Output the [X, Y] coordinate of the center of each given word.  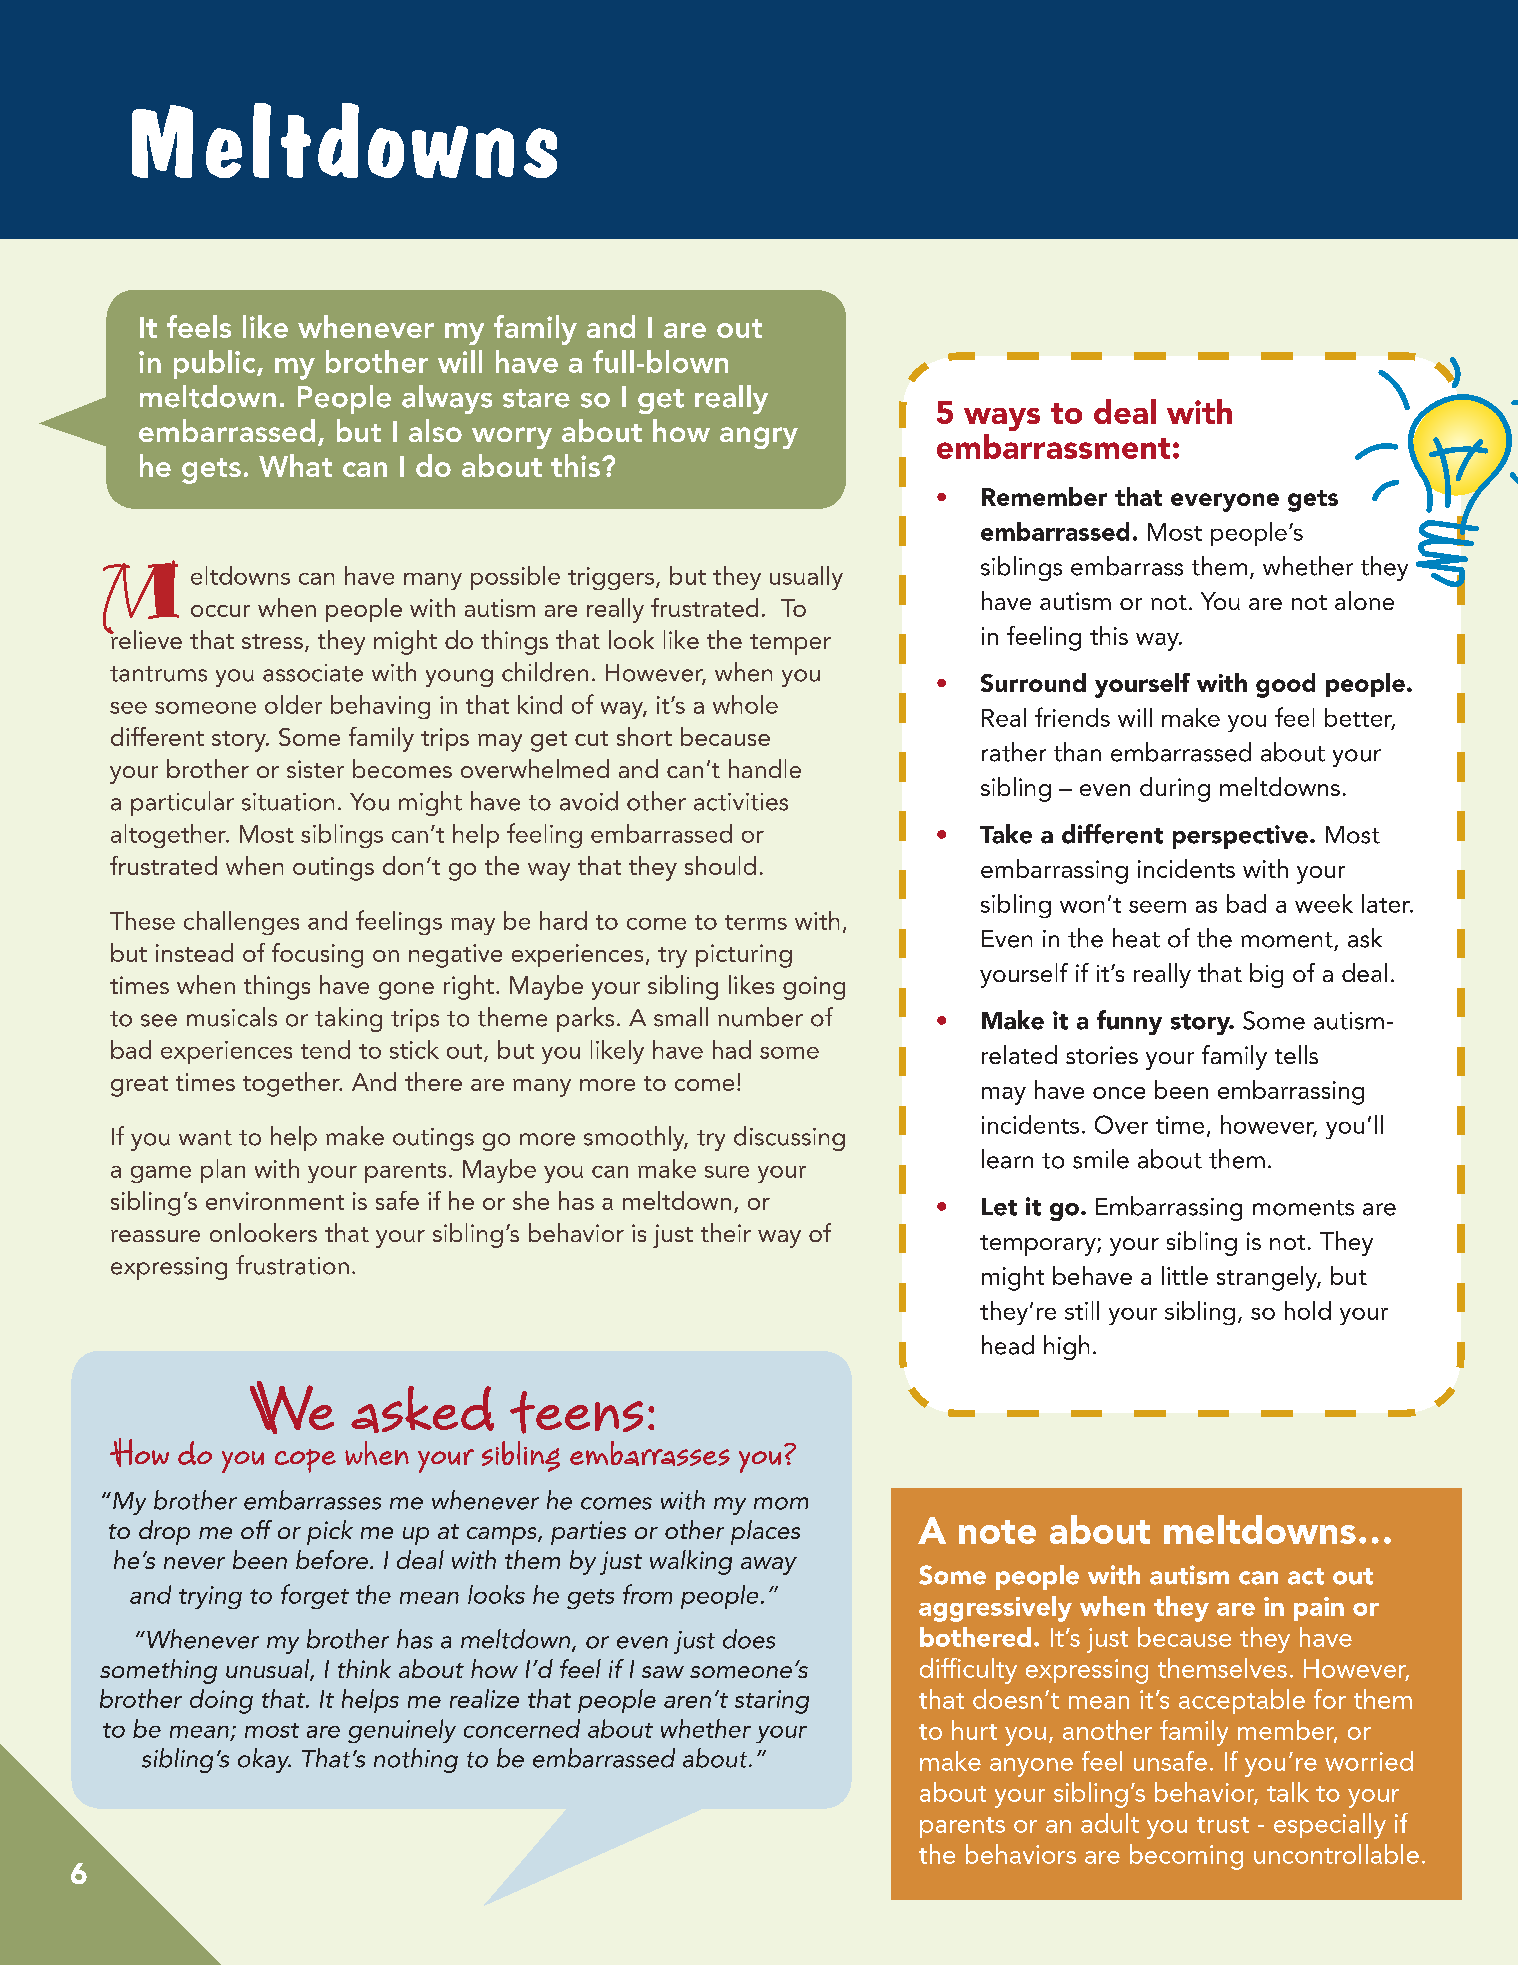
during [1175, 789]
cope [305, 1461]
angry [759, 438]
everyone [1225, 502]
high [1066, 1347]
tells [1296, 1054]
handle [765, 768]
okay [264, 1760]
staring [772, 1702]
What [295, 465]
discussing [789, 1138]
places [765, 1532]
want [205, 1138]
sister [315, 769]
